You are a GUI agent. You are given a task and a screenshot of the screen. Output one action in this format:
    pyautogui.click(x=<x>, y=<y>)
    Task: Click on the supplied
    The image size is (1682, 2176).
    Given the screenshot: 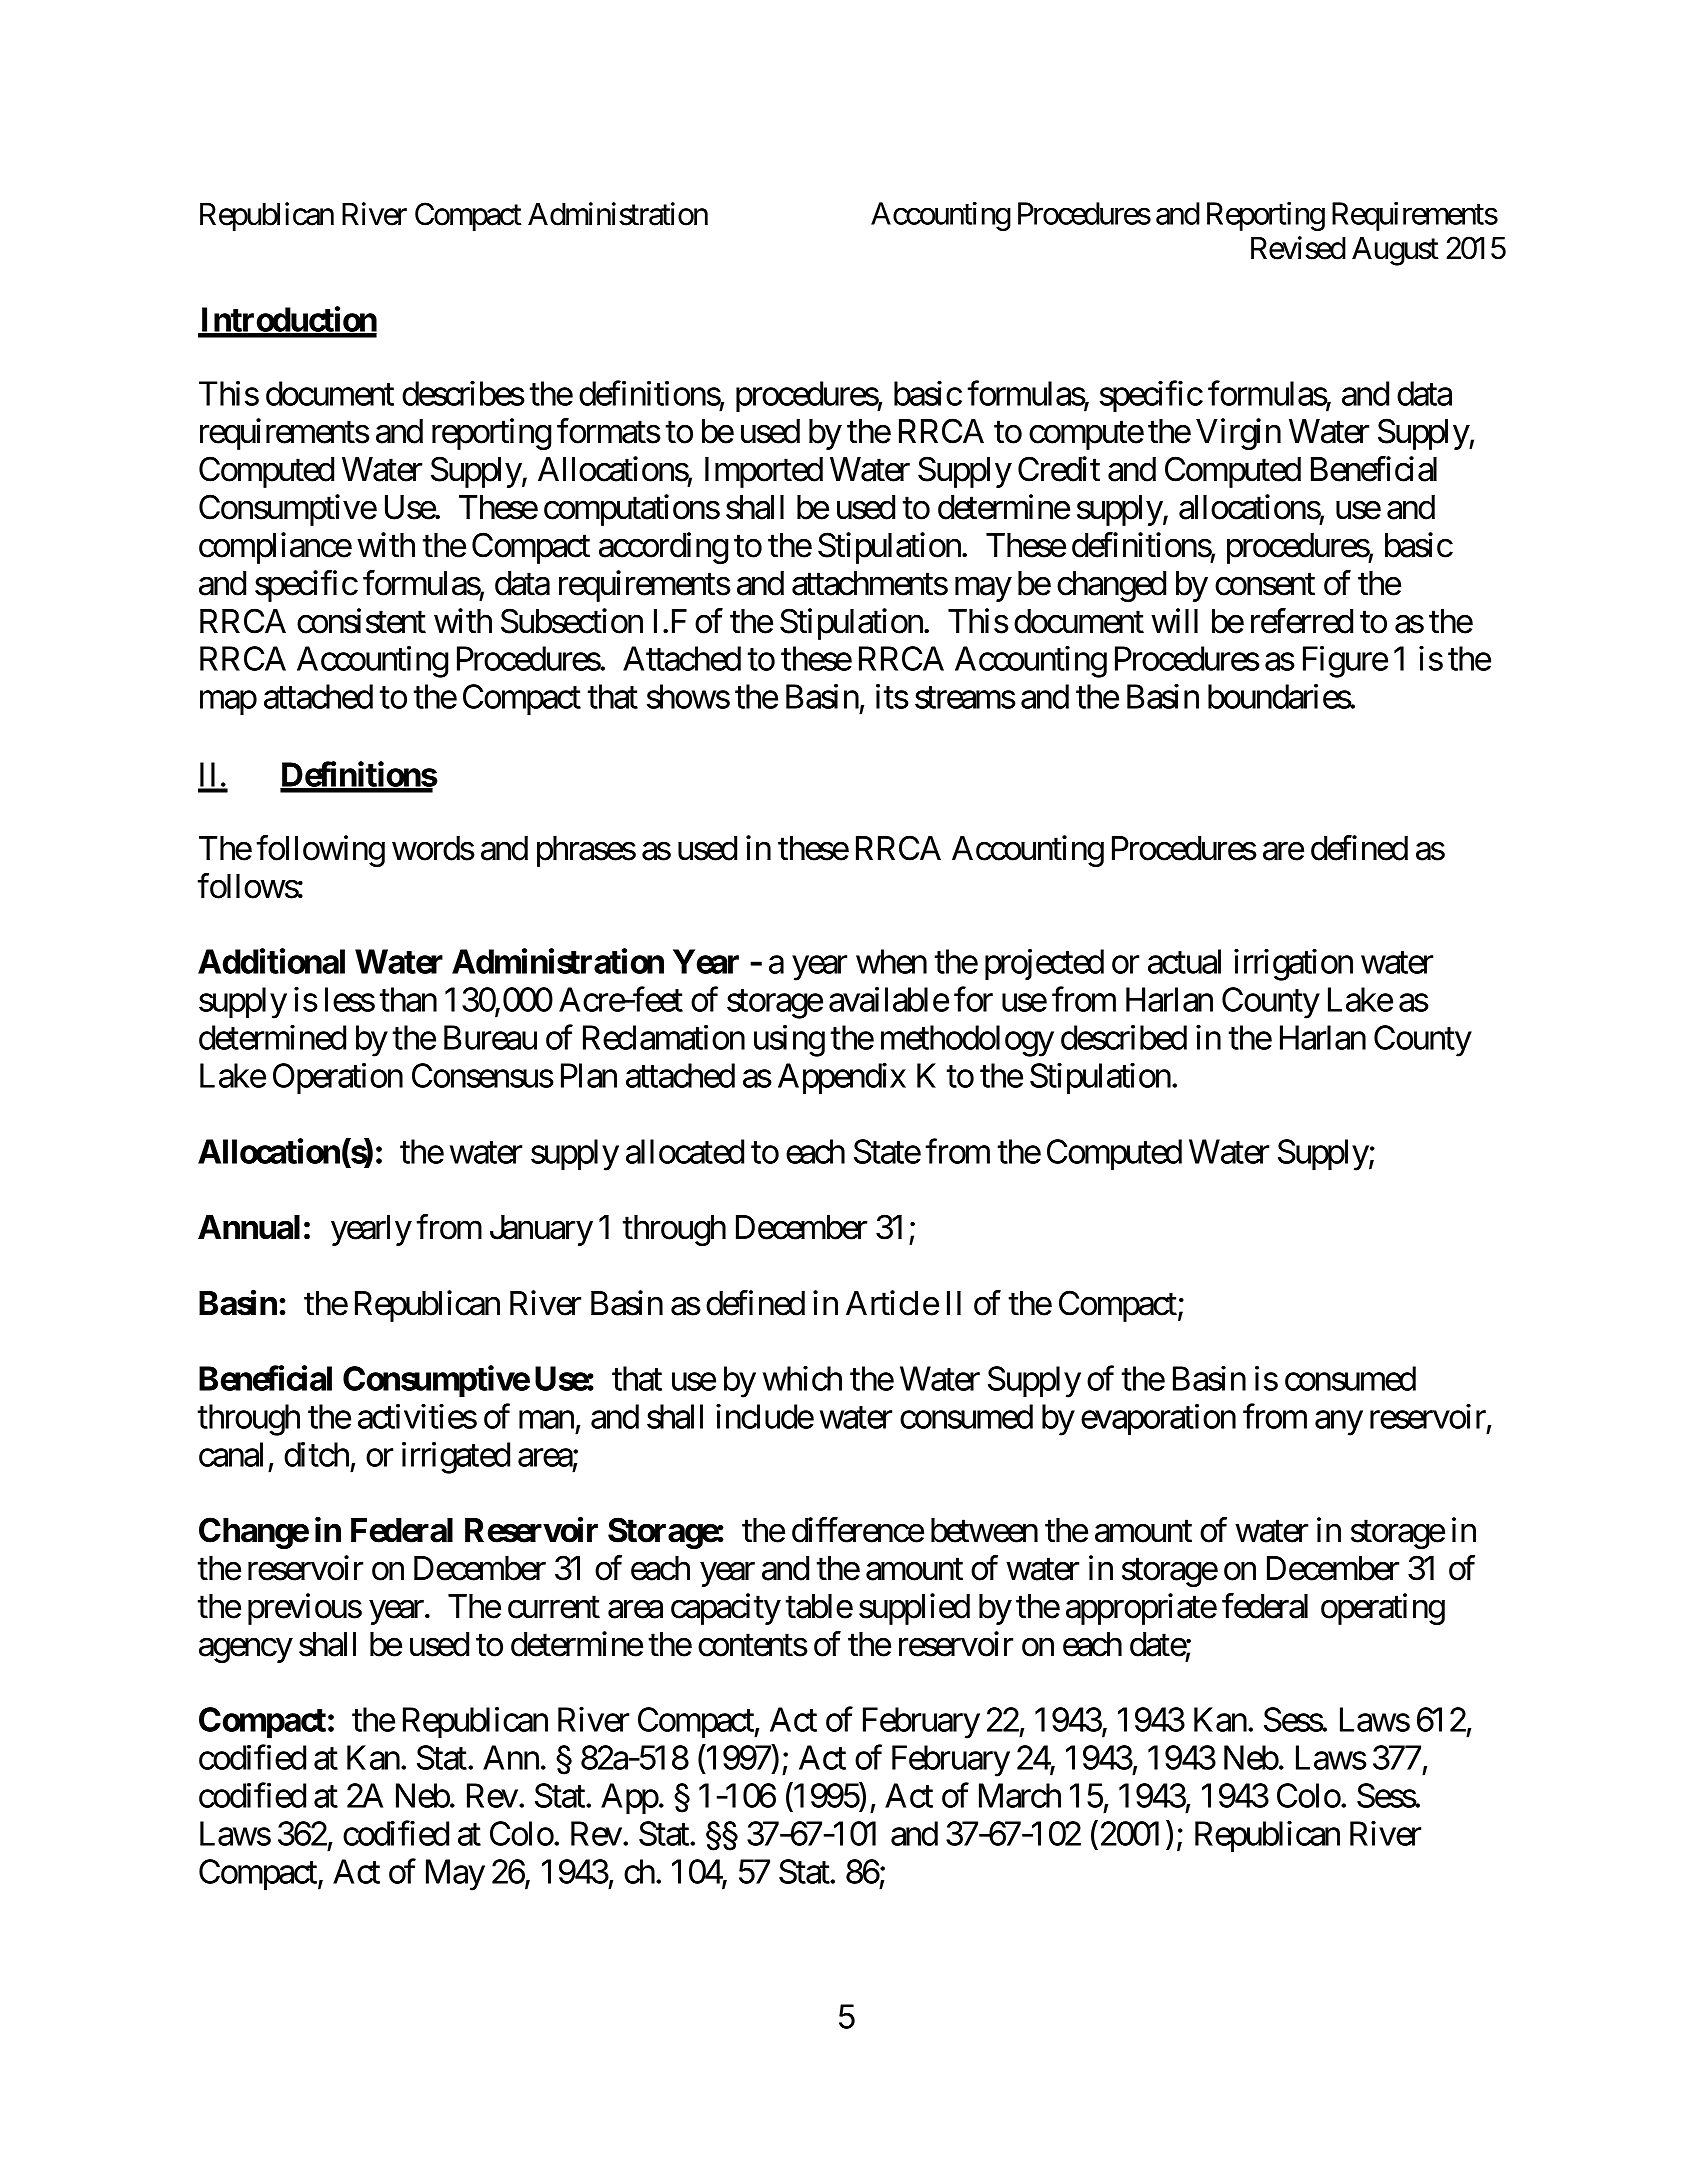 What is the action you would take?
    pyautogui.click(x=914, y=1609)
